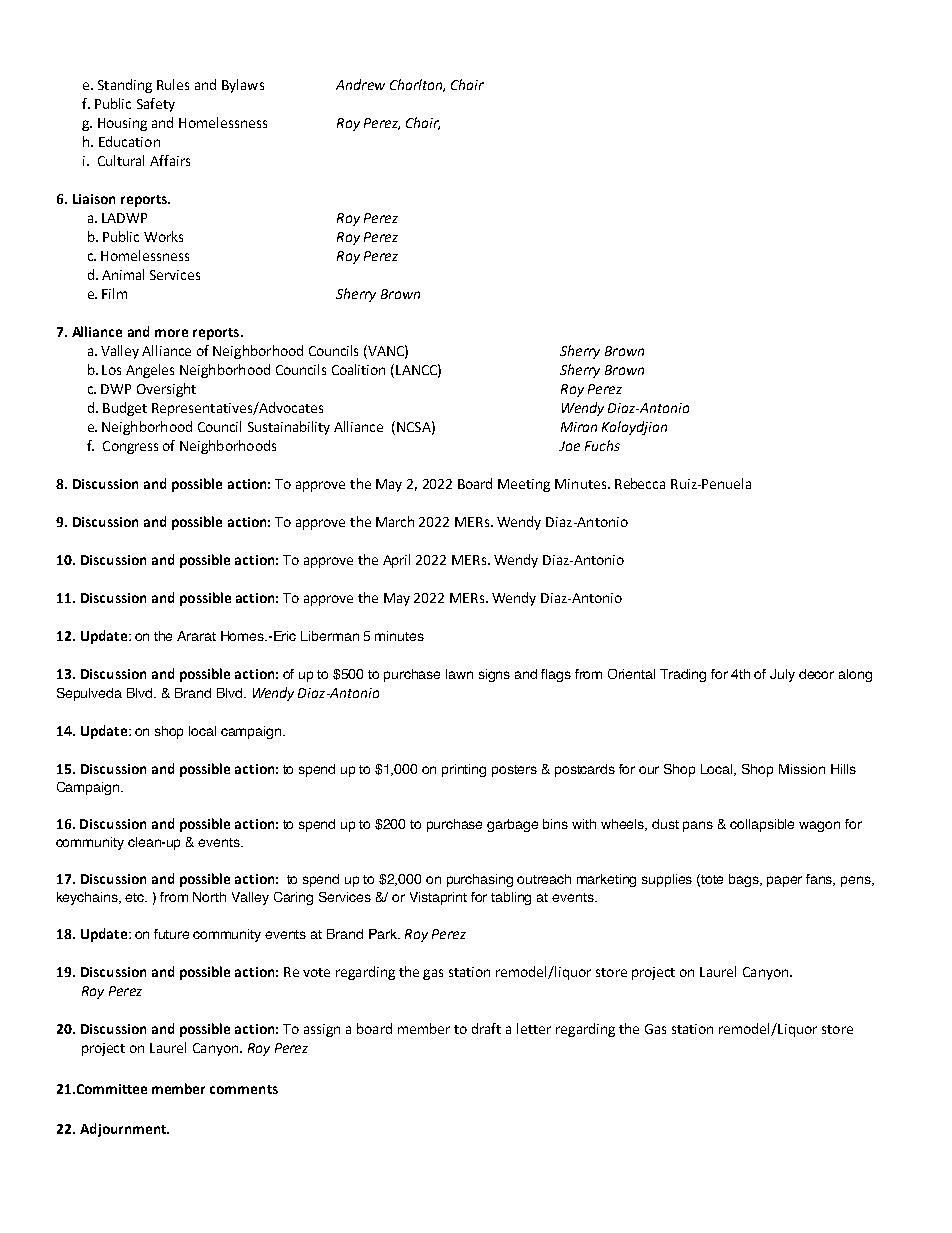 Image resolution: width=952 pixels, height=1233 pixels. What do you see at coordinates (640, 483) in the page?
I see `Rebecca` at bounding box center [640, 483].
